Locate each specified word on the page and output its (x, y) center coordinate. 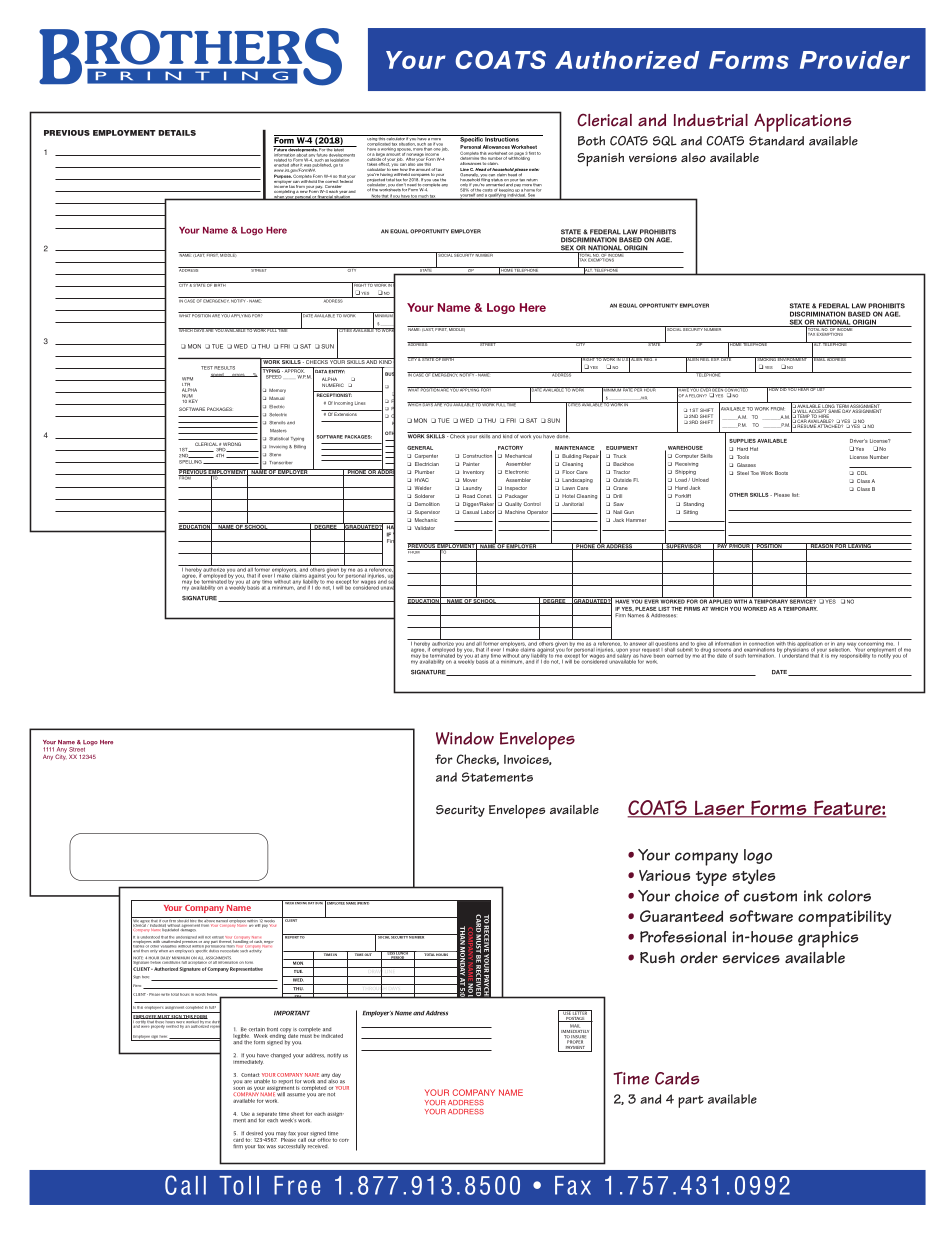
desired (254, 1133)
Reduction (343, 497)
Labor (488, 512)
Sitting (690, 512)
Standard (776, 141)
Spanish (600, 160)
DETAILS (177, 133)
